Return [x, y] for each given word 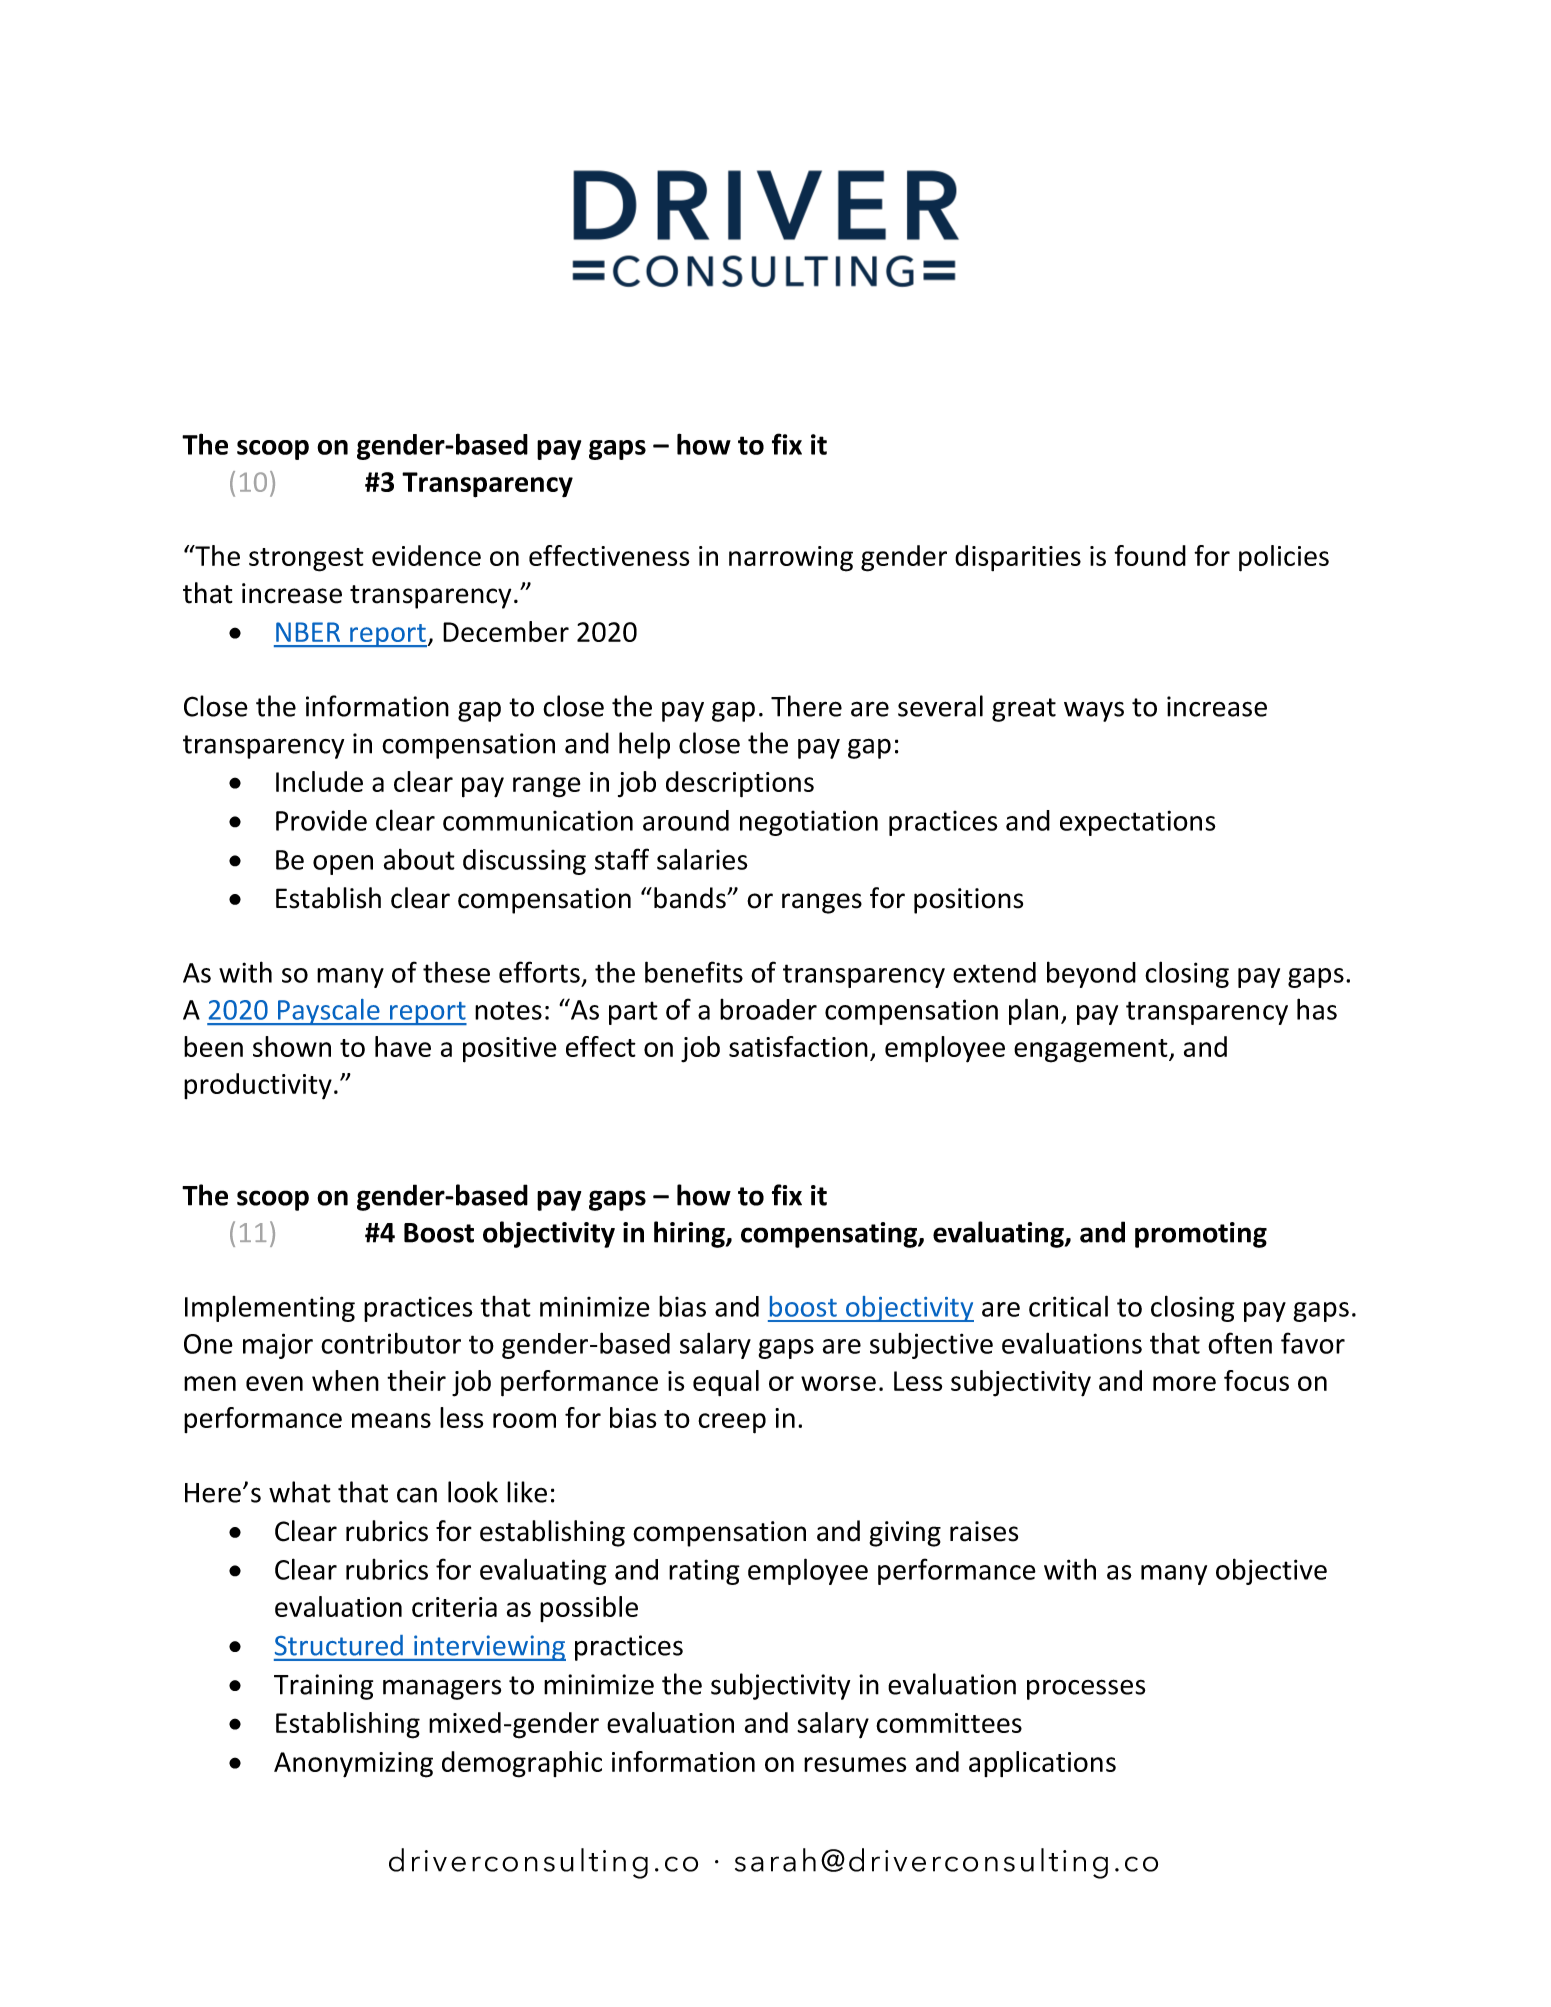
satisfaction [798, 1046]
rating [704, 1572]
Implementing [270, 1309]
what [299, 1492]
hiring [690, 1234]
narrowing [791, 559]
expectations [1138, 823]
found [1150, 555]
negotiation [809, 823]
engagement [1092, 1051]
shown [292, 1046]
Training [323, 1687]
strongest [306, 560]
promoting [1201, 1235]
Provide [321, 820]
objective [1271, 1571]
